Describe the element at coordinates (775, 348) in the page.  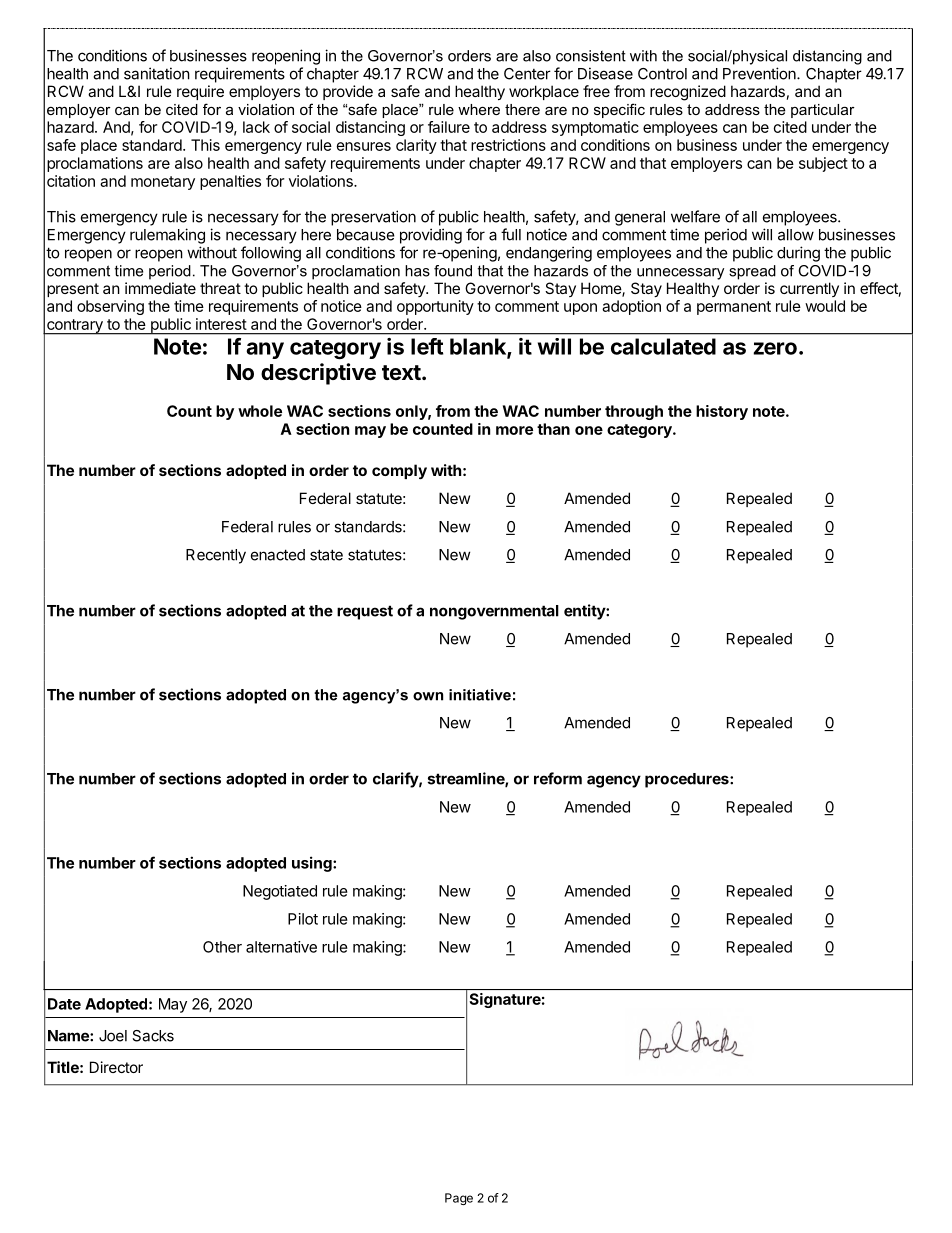
I see `zero` at that location.
